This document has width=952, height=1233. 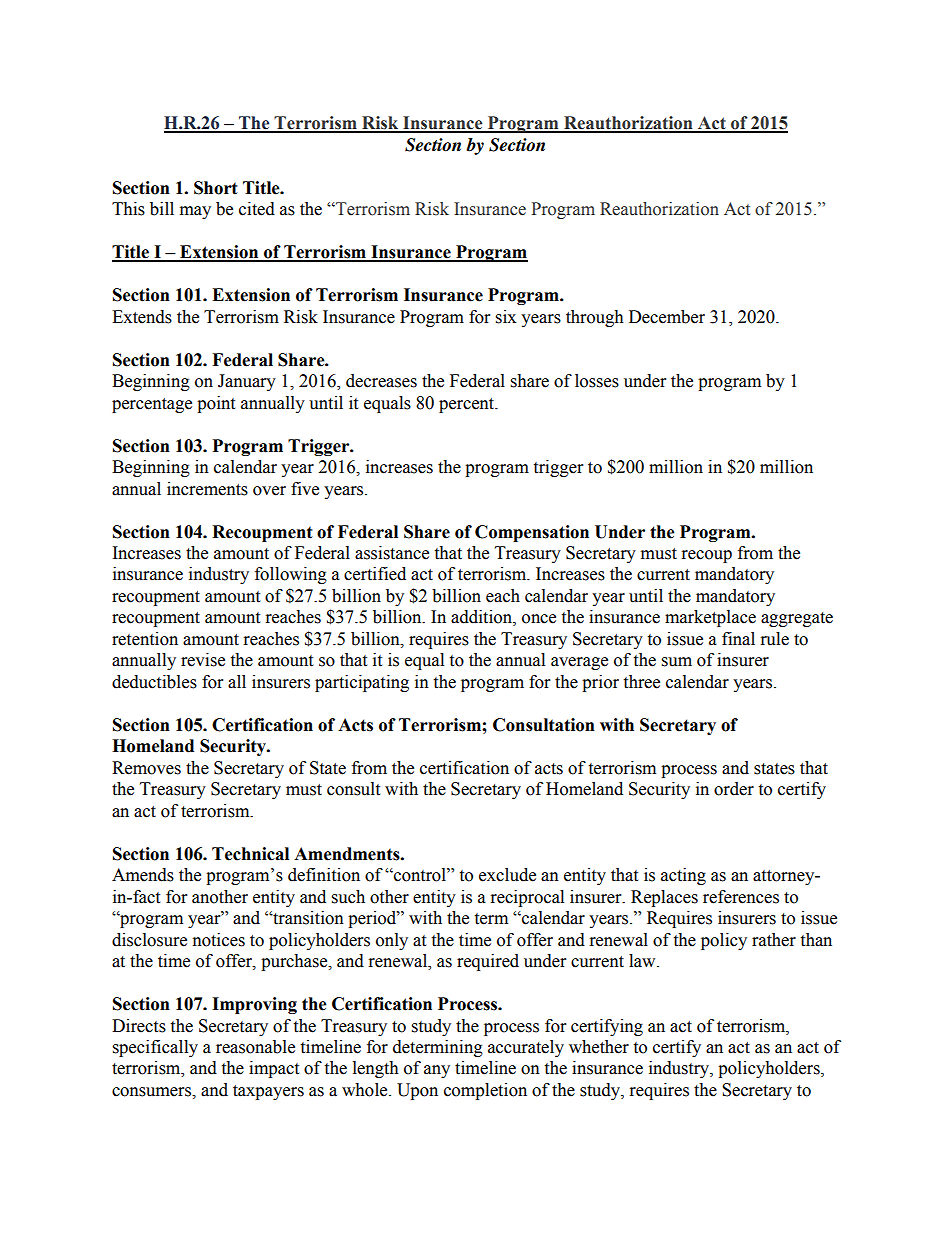 What do you see at coordinates (195, 212) in the document?
I see `may` at bounding box center [195, 212].
